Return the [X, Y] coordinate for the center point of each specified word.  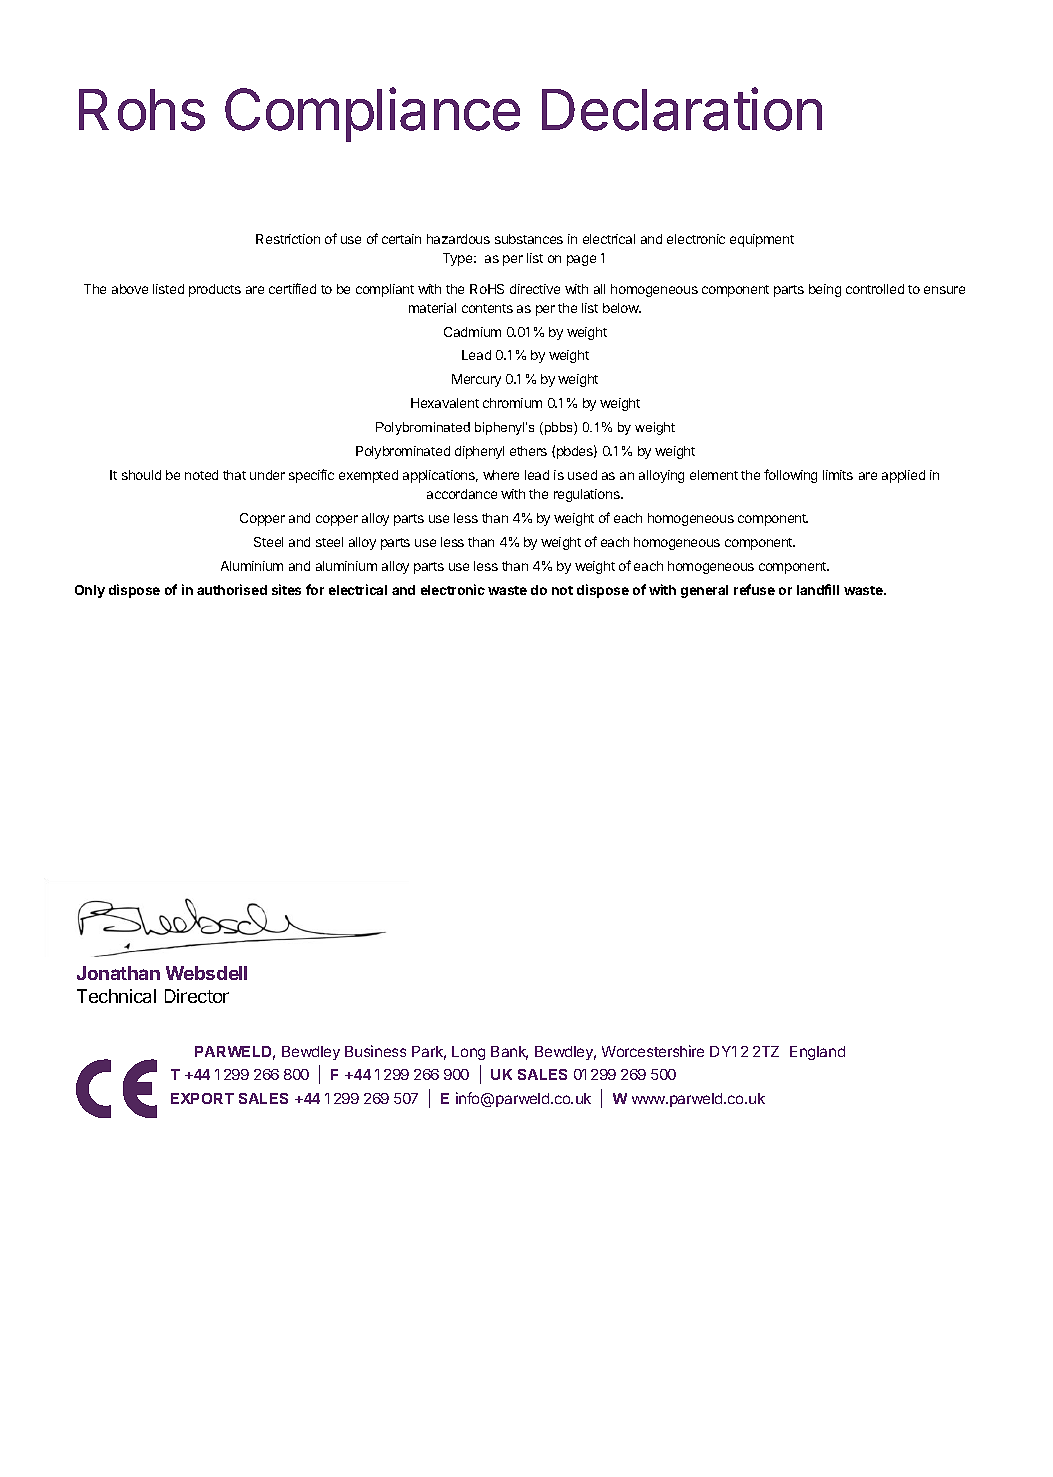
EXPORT [202, 1098]
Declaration [682, 109]
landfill [818, 589]
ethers [528, 451]
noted [201, 475]
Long [468, 1053]
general [704, 591]
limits [838, 475]
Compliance [372, 114]
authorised [232, 589]
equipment [762, 240]
